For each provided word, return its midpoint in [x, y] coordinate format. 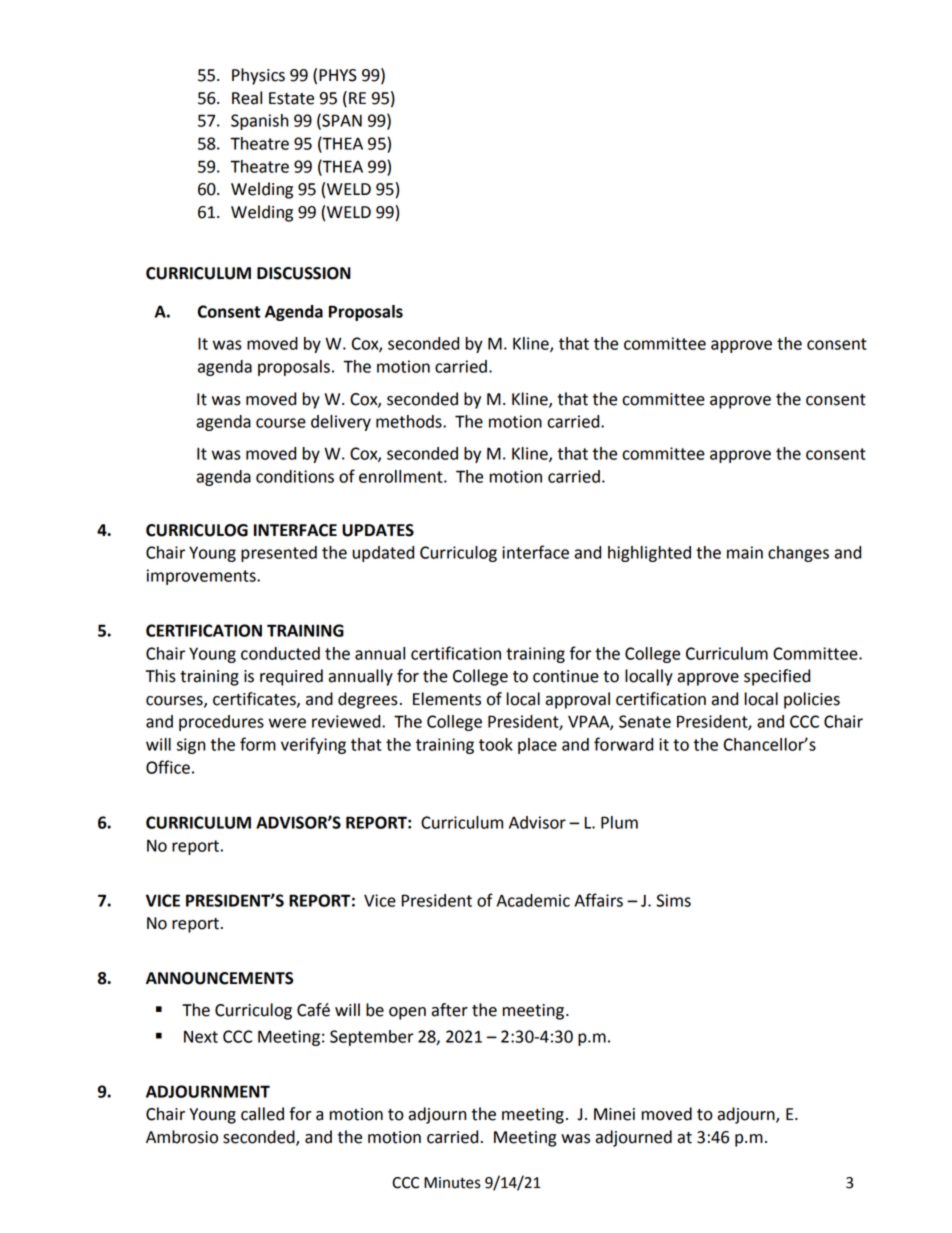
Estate [291, 98]
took [496, 744]
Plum [619, 822]
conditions [295, 476]
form [258, 744]
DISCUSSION [304, 273]
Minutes [452, 1183]
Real [247, 98]
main [745, 552]
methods [410, 421]
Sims [673, 900]
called [262, 1114]
